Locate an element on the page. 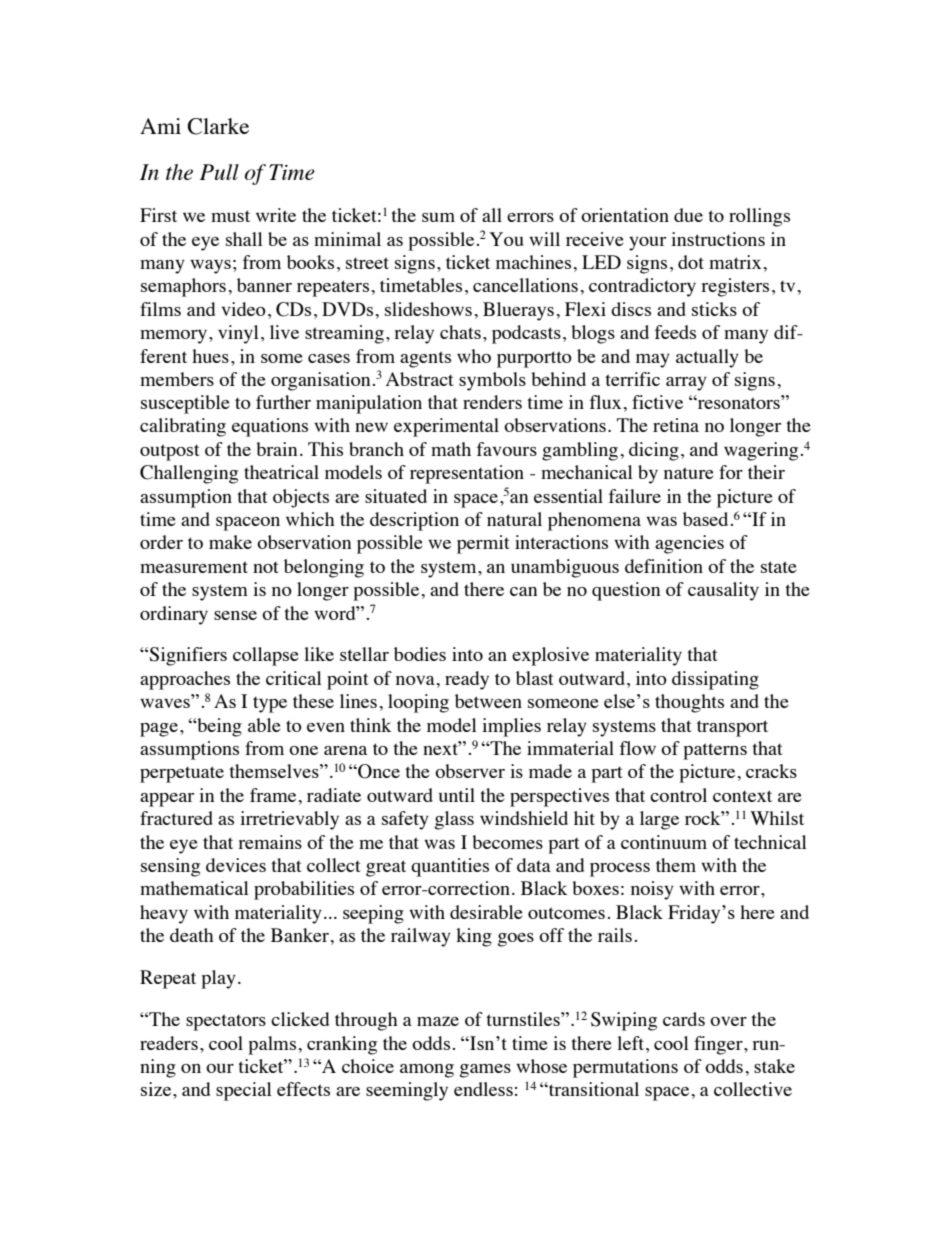  susceptible is located at coordinates (185, 404).
